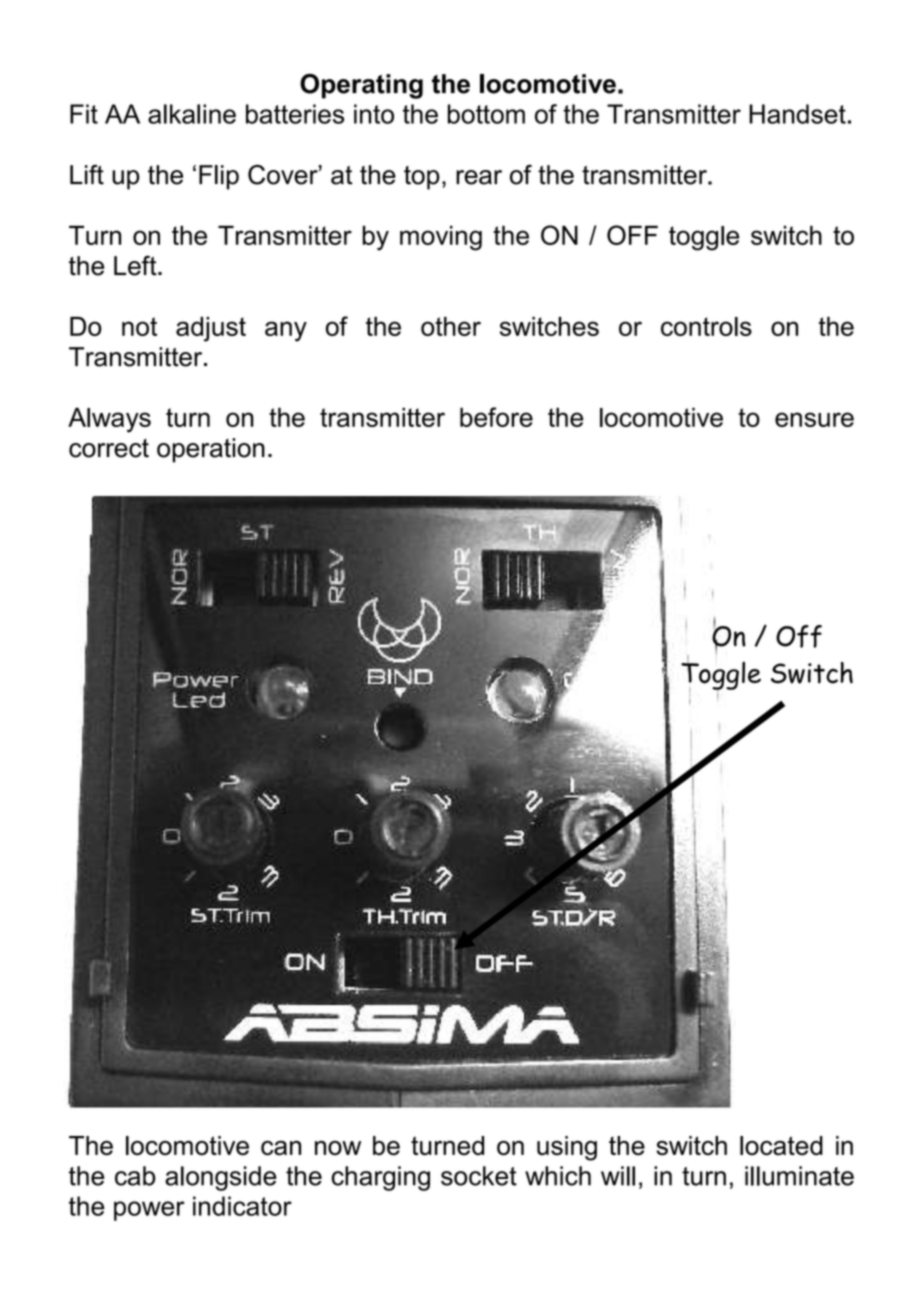  Describe the element at coordinates (338, 1148) in the page. I see `now` at that location.
